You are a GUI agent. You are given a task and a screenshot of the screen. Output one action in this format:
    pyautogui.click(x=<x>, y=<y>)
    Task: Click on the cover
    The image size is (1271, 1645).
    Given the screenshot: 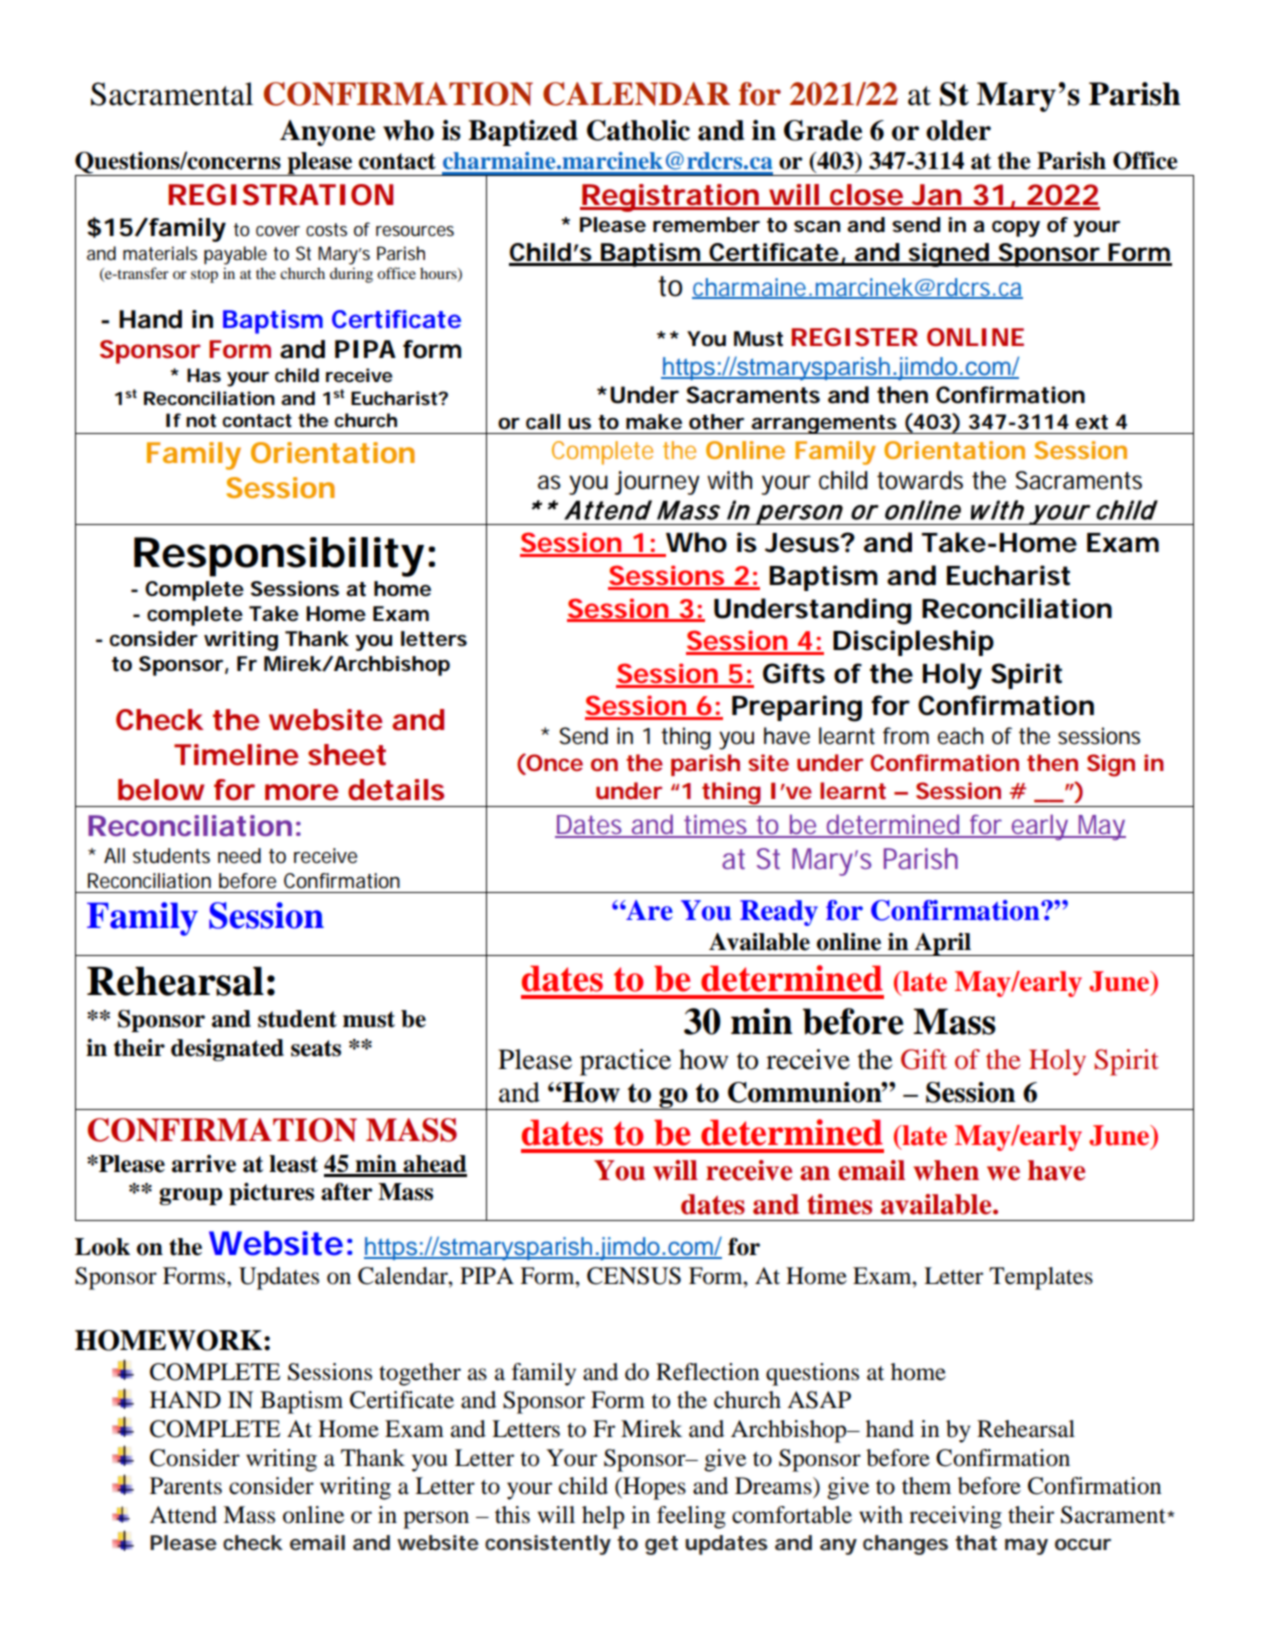 What is the action you would take?
    pyautogui.click(x=278, y=231)
